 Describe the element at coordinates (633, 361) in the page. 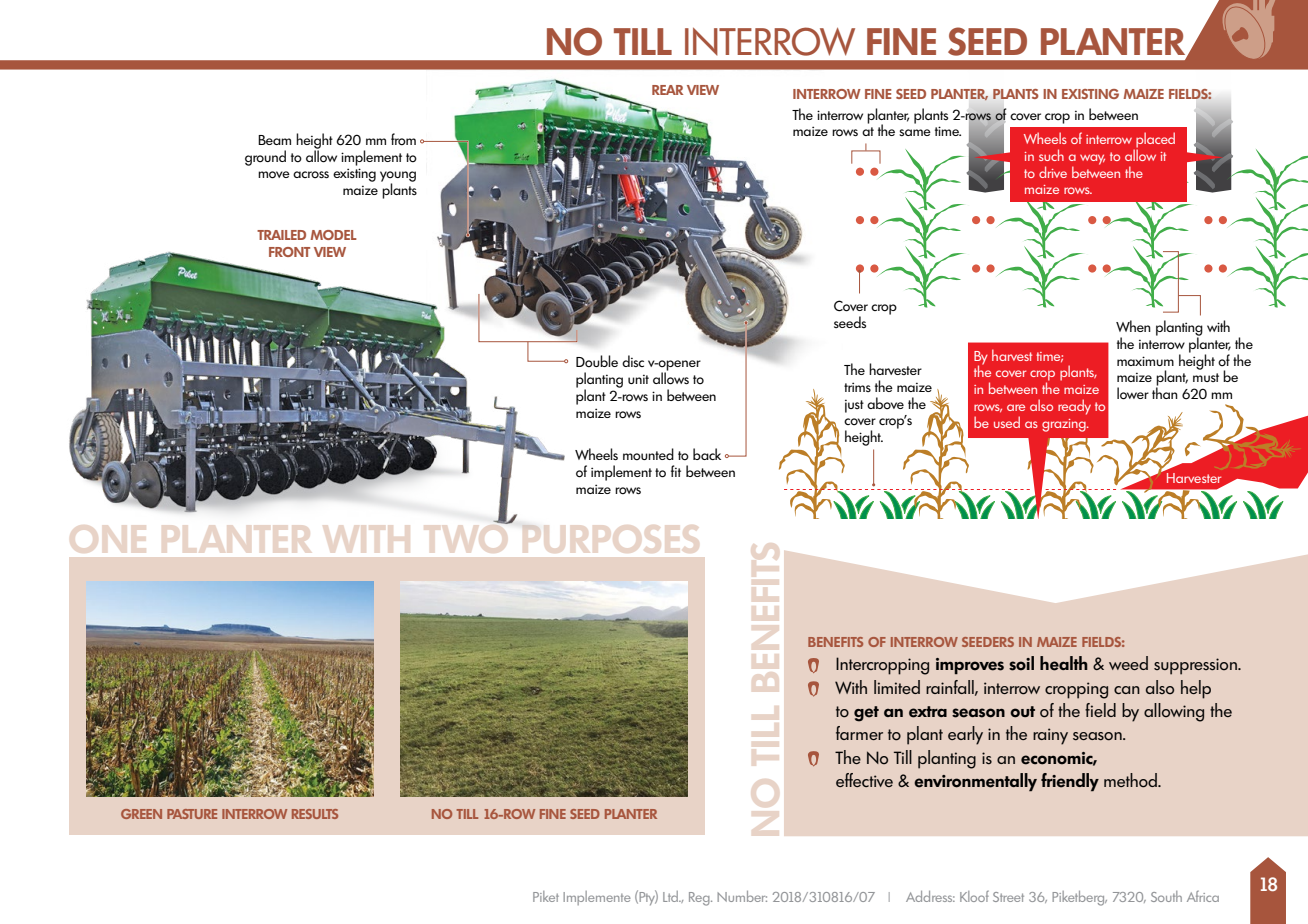

I see `disc` at that location.
